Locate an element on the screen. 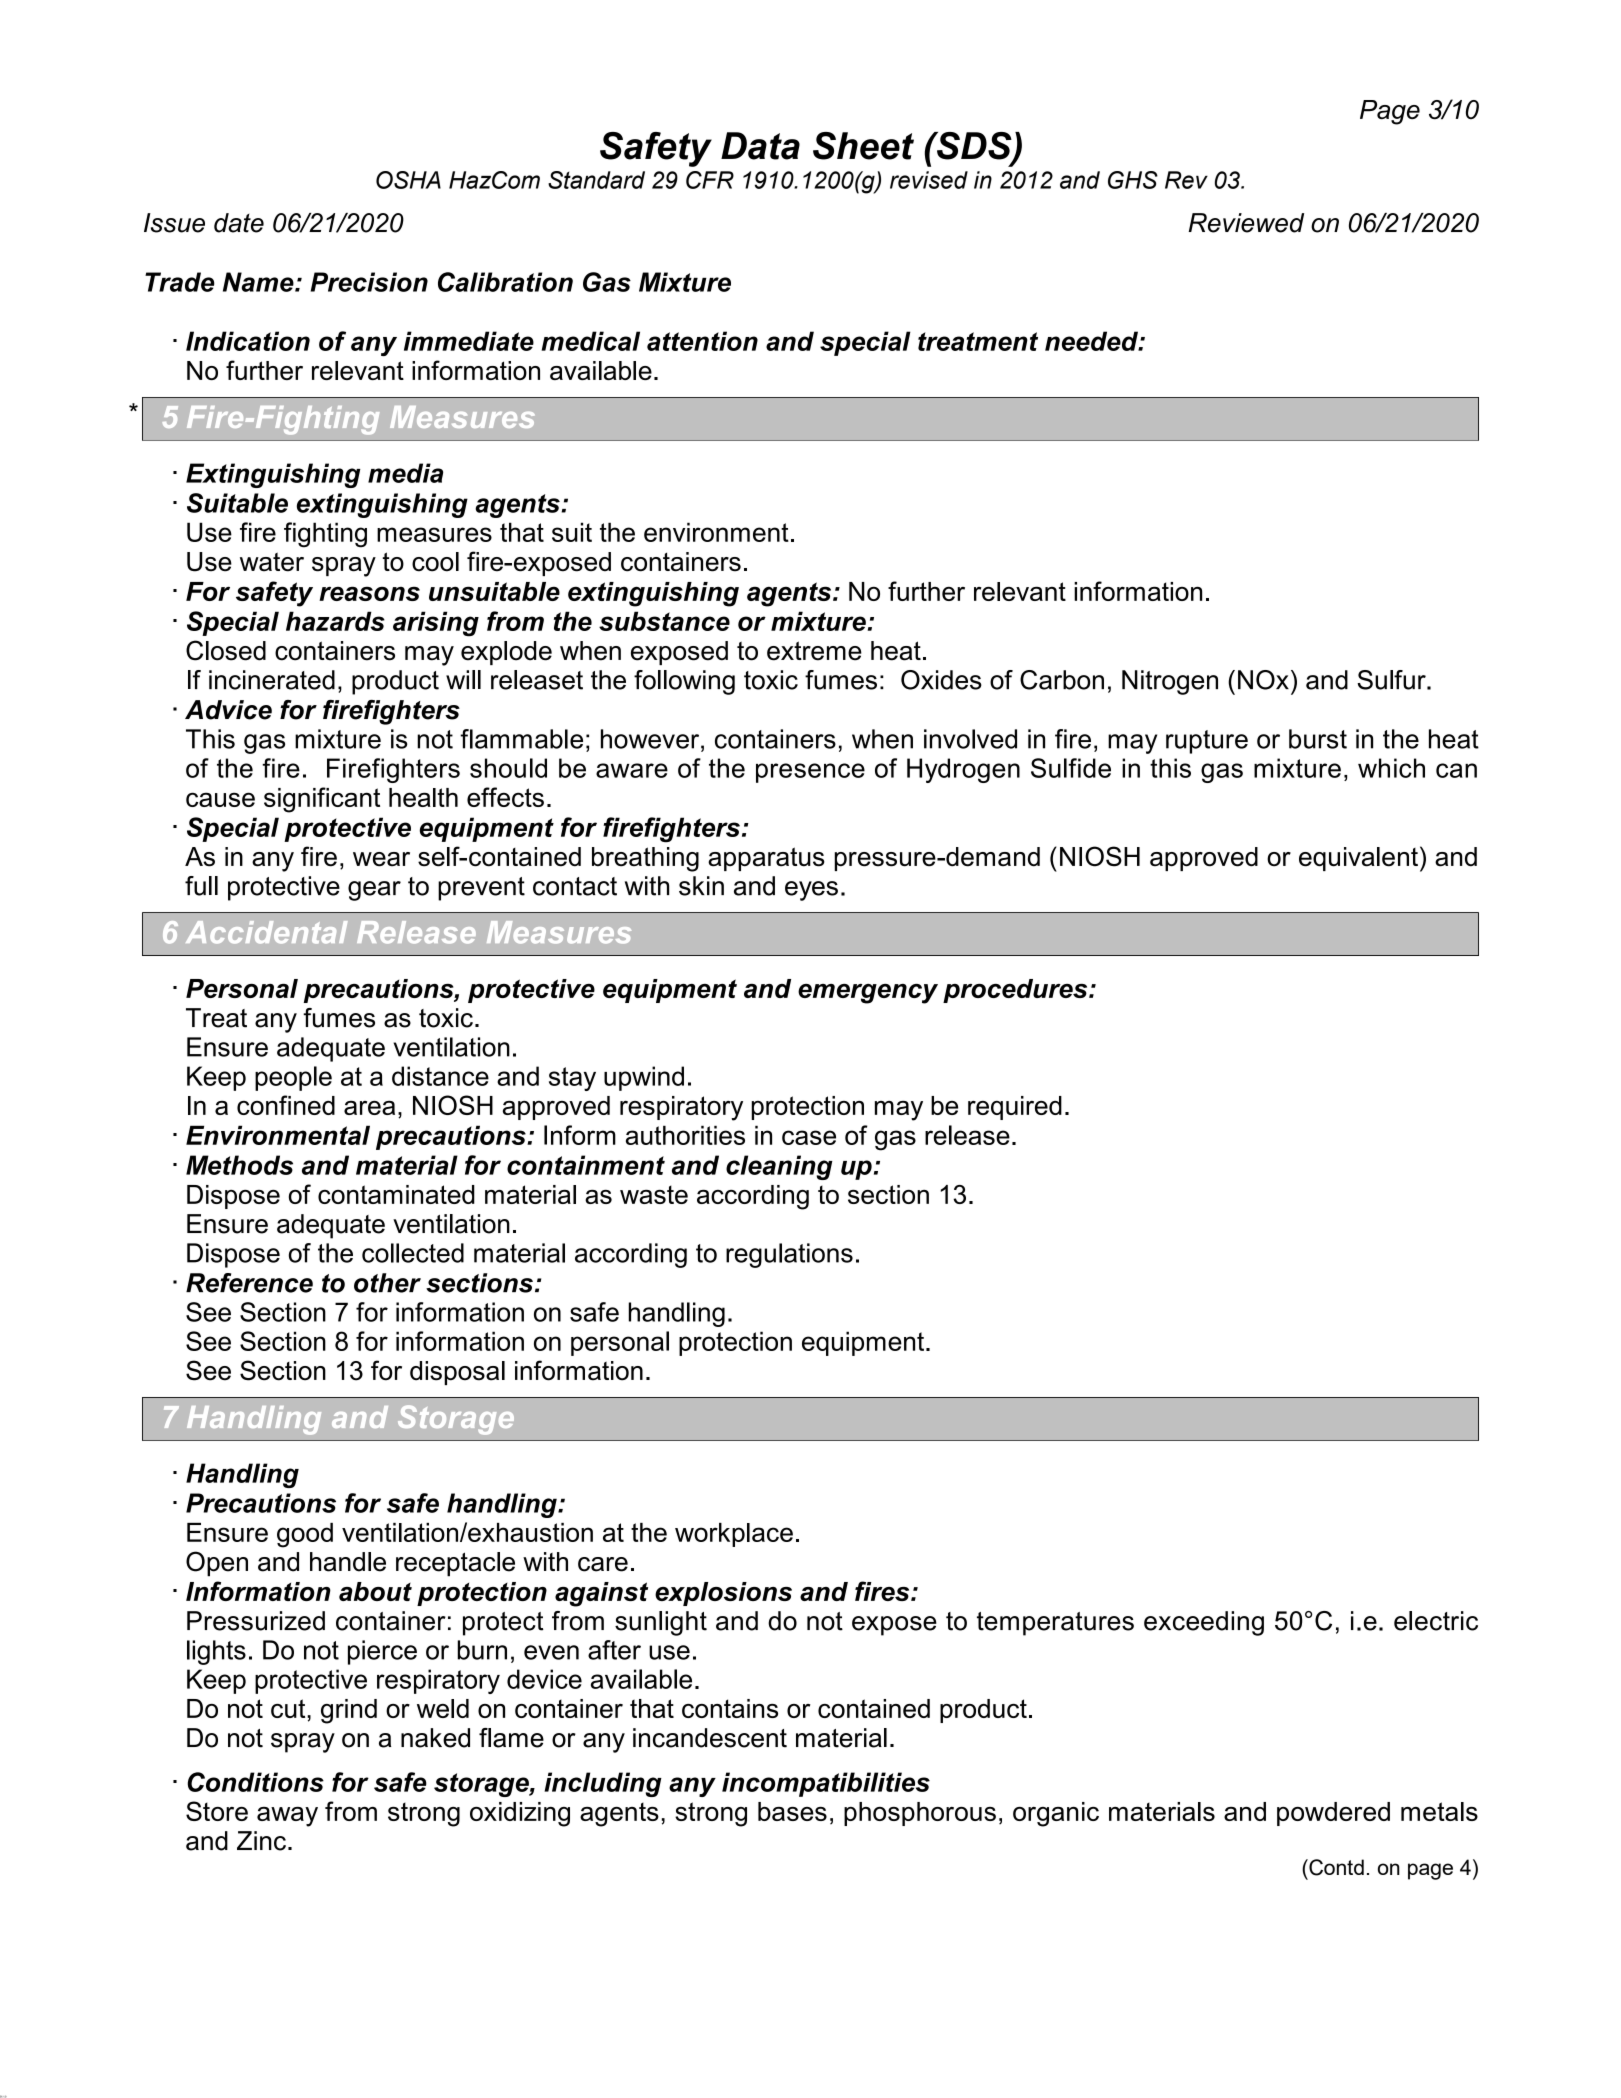  emergency is located at coordinates (868, 994).
